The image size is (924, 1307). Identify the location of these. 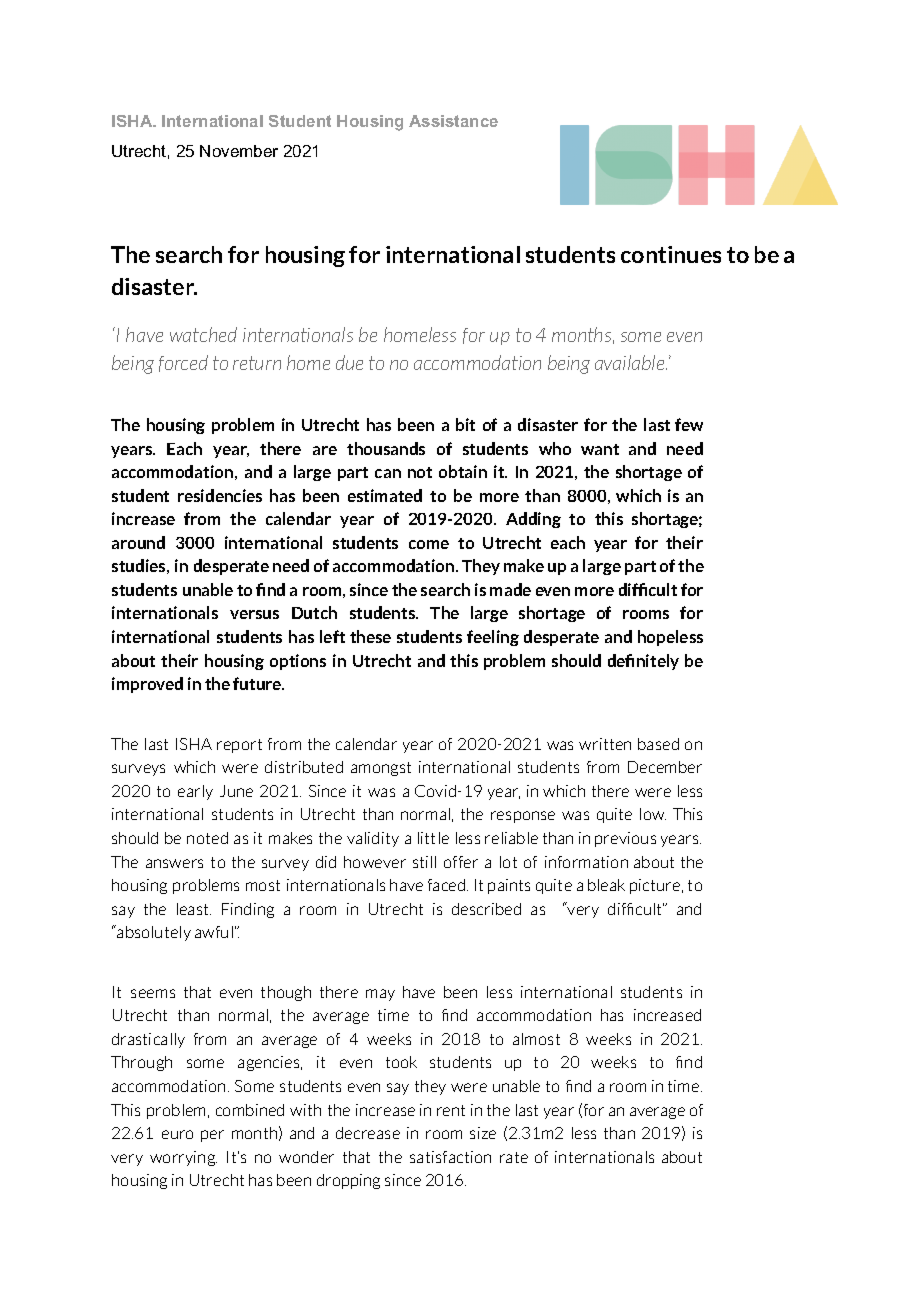
(370, 636).
